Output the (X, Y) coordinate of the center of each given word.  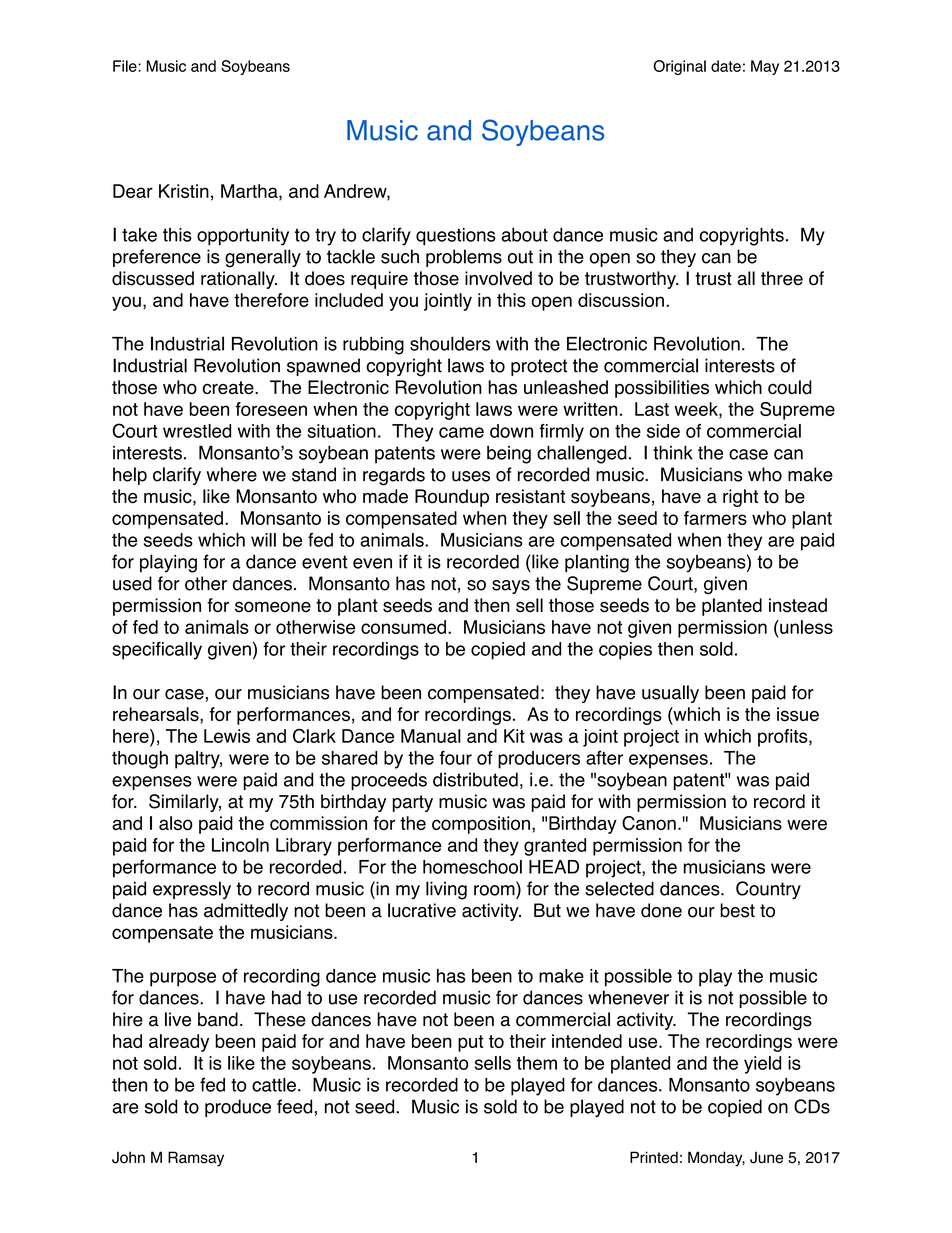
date (726, 66)
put (470, 1043)
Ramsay (196, 1159)
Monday (716, 1159)
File (126, 66)
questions (456, 237)
